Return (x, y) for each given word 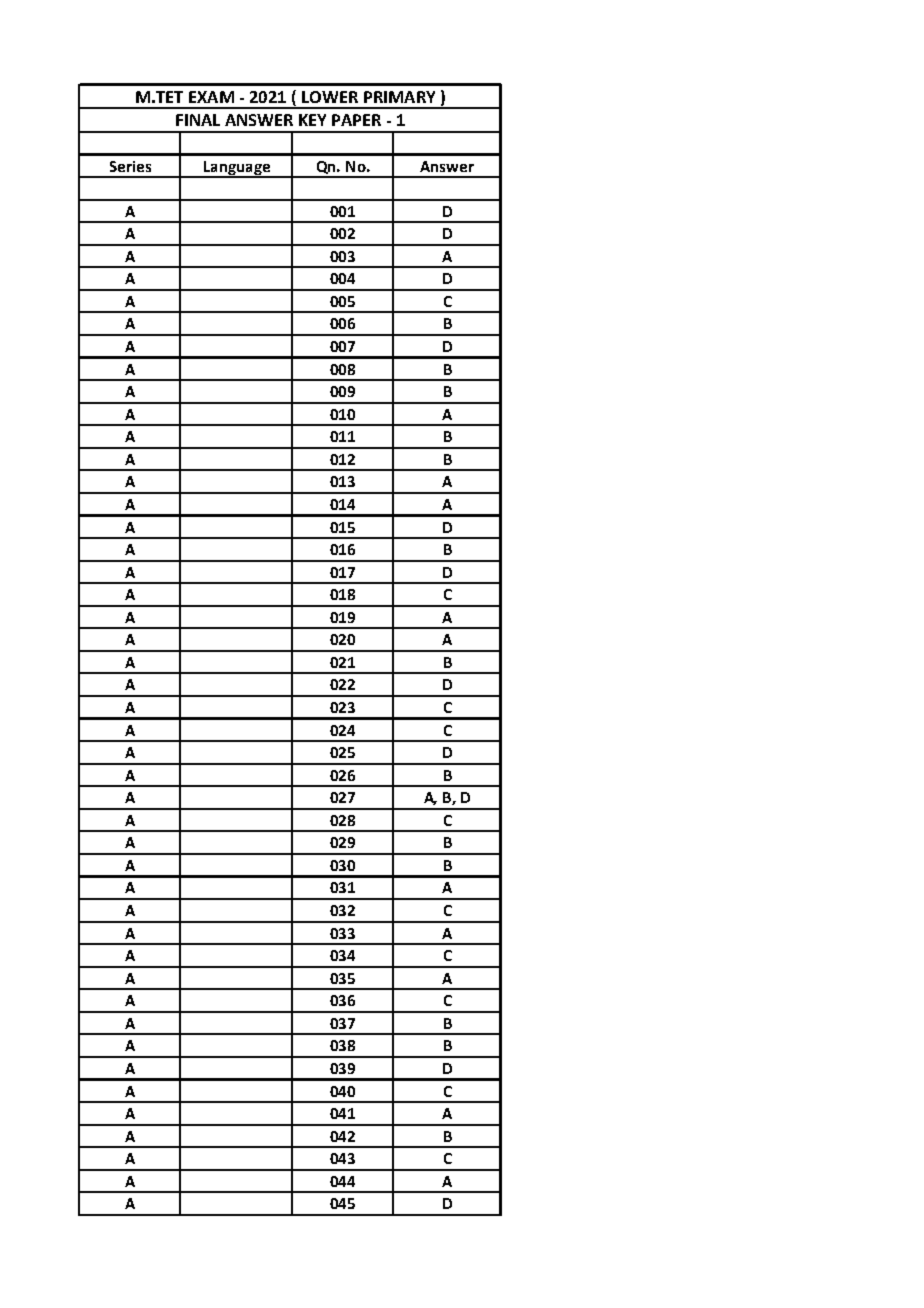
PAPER (356, 120)
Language (237, 169)
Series (130, 166)
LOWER (330, 97)
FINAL (198, 120)
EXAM (211, 97)
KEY (312, 120)
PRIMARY (399, 97)
